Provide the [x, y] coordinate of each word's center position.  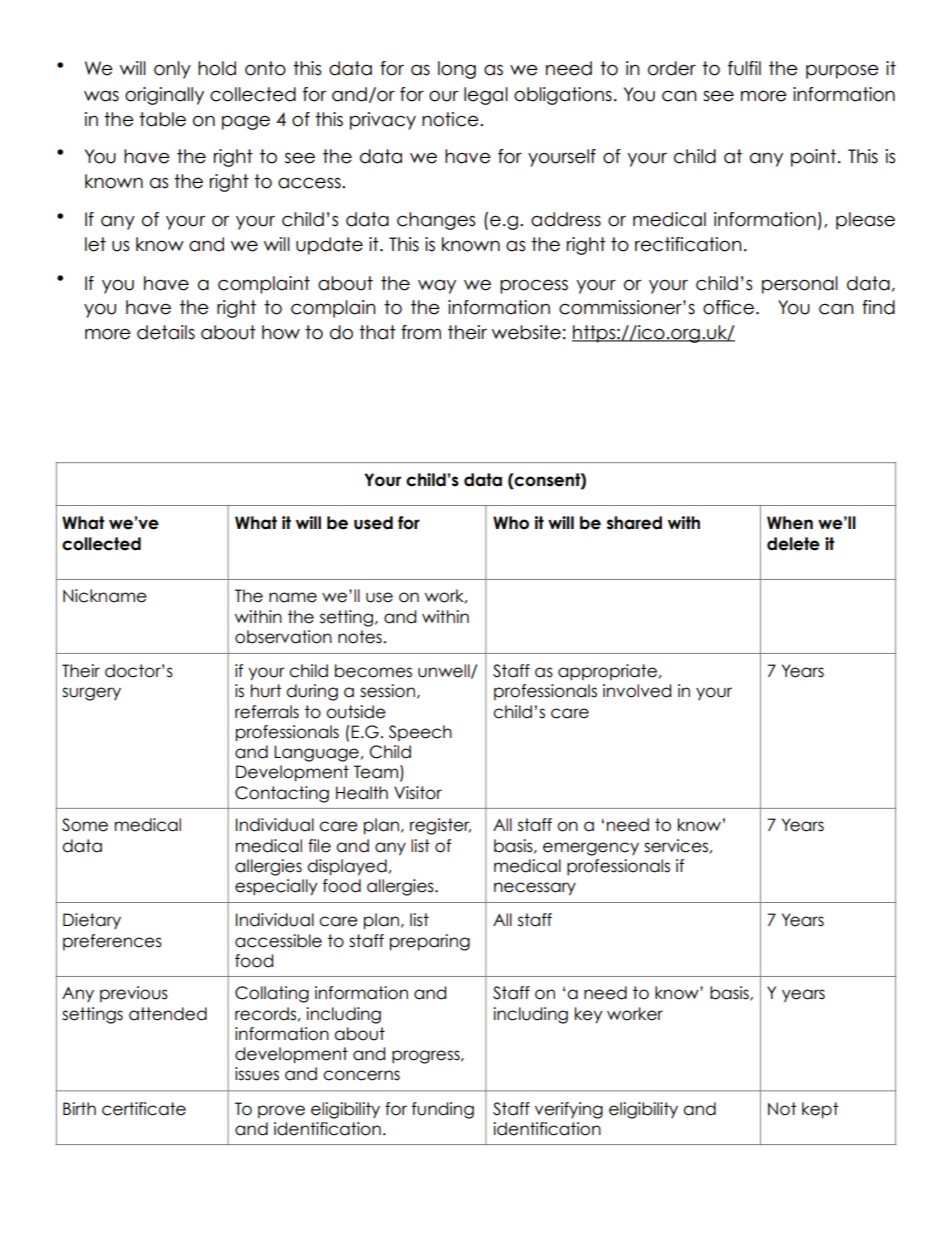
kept [820, 1110]
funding [443, 1110]
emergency [591, 849]
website [526, 332]
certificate [144, 1109]
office [728, 307]
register [440, 826]
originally [164, 96]
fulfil [744, 68]
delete [793, 544]
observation [283, 637]
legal [486, 96]
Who [511, 523]
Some [85, 825]
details [166, 332]
